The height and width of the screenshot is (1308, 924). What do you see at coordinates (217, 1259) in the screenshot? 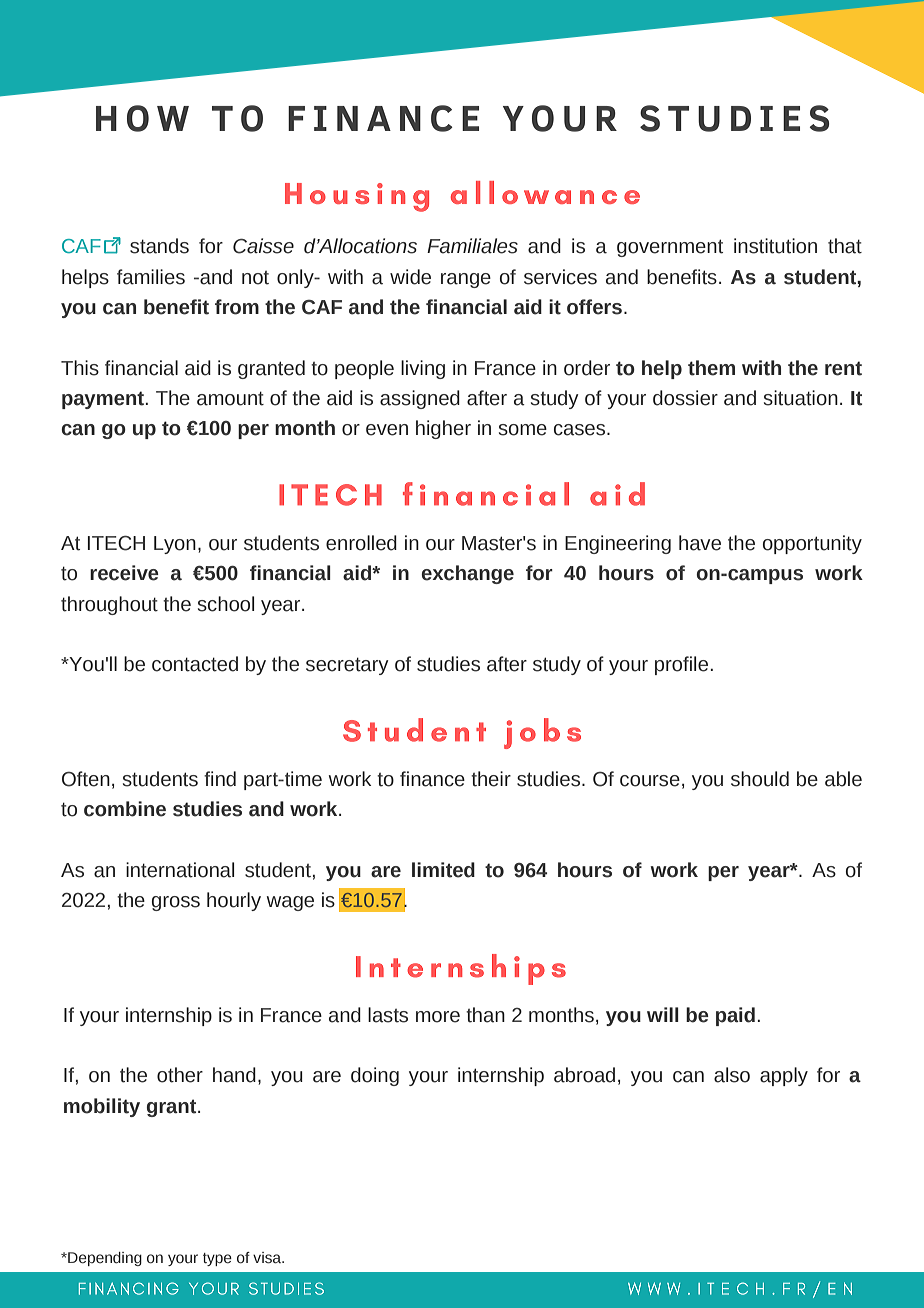
I see `type` at bounding box center [217, 1259].
